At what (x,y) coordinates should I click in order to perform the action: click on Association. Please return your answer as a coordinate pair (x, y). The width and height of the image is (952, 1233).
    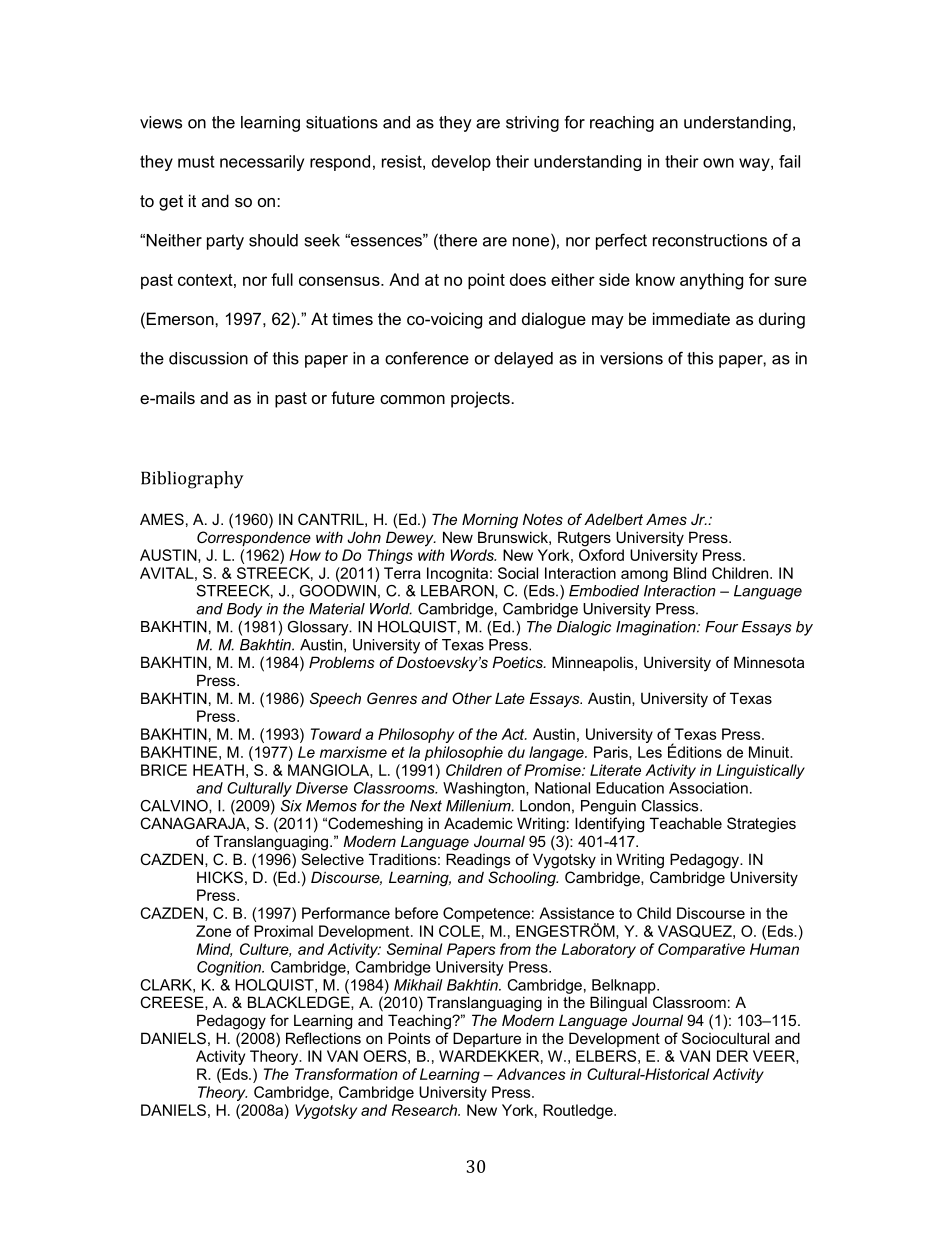
    Looking at the image, I should click on (708, 788).
